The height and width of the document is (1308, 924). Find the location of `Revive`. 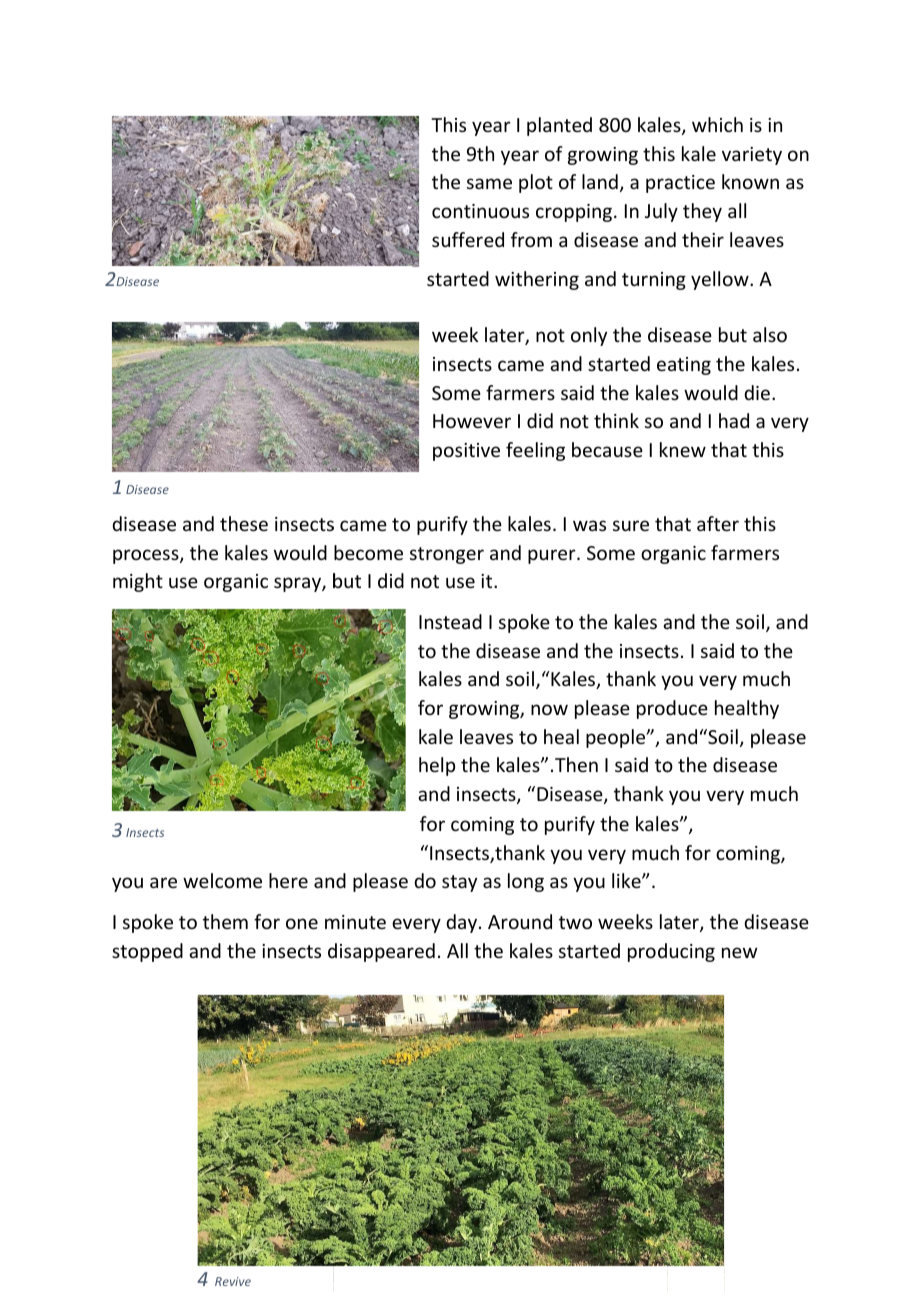

Revive is located at coordinates (233, 1281).
